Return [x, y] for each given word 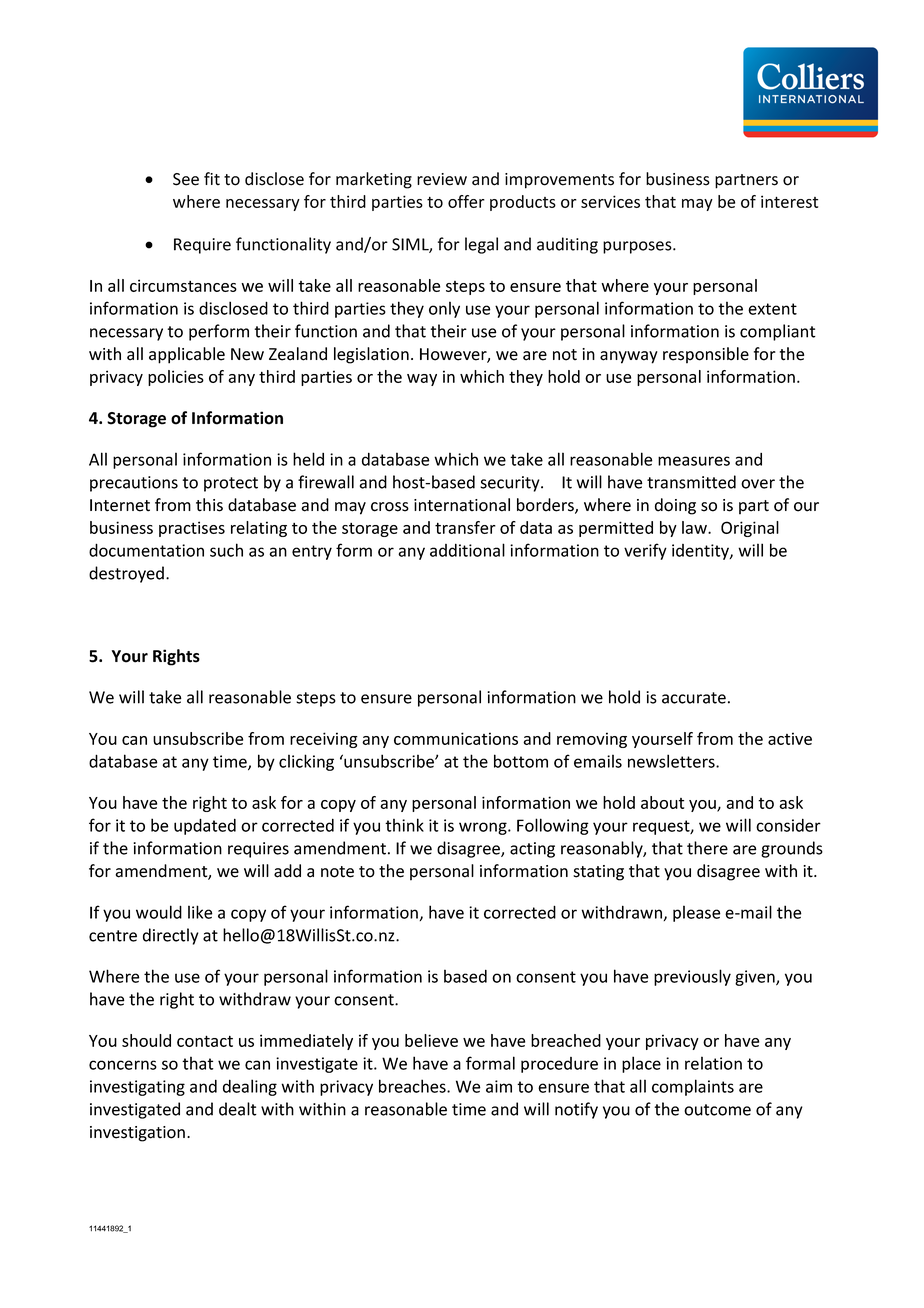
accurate [694, 698]
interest [789, 201]
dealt [238, 1109]
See [186, 179]
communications [456, 738]
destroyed [126, 574]
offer [466, 201]
